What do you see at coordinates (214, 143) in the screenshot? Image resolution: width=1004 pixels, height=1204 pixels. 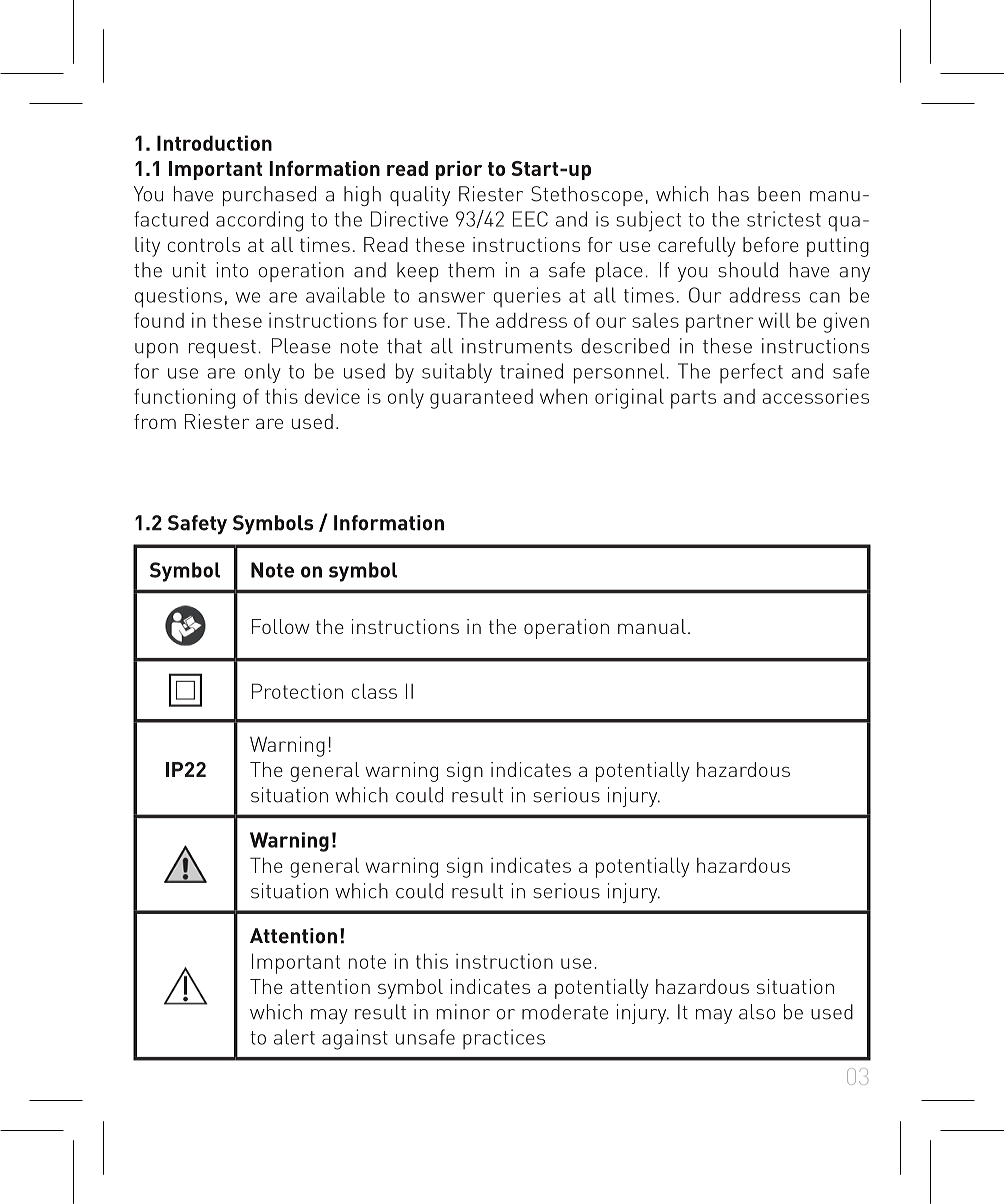 I see `Introduction` at bounding box center [214, 143].
